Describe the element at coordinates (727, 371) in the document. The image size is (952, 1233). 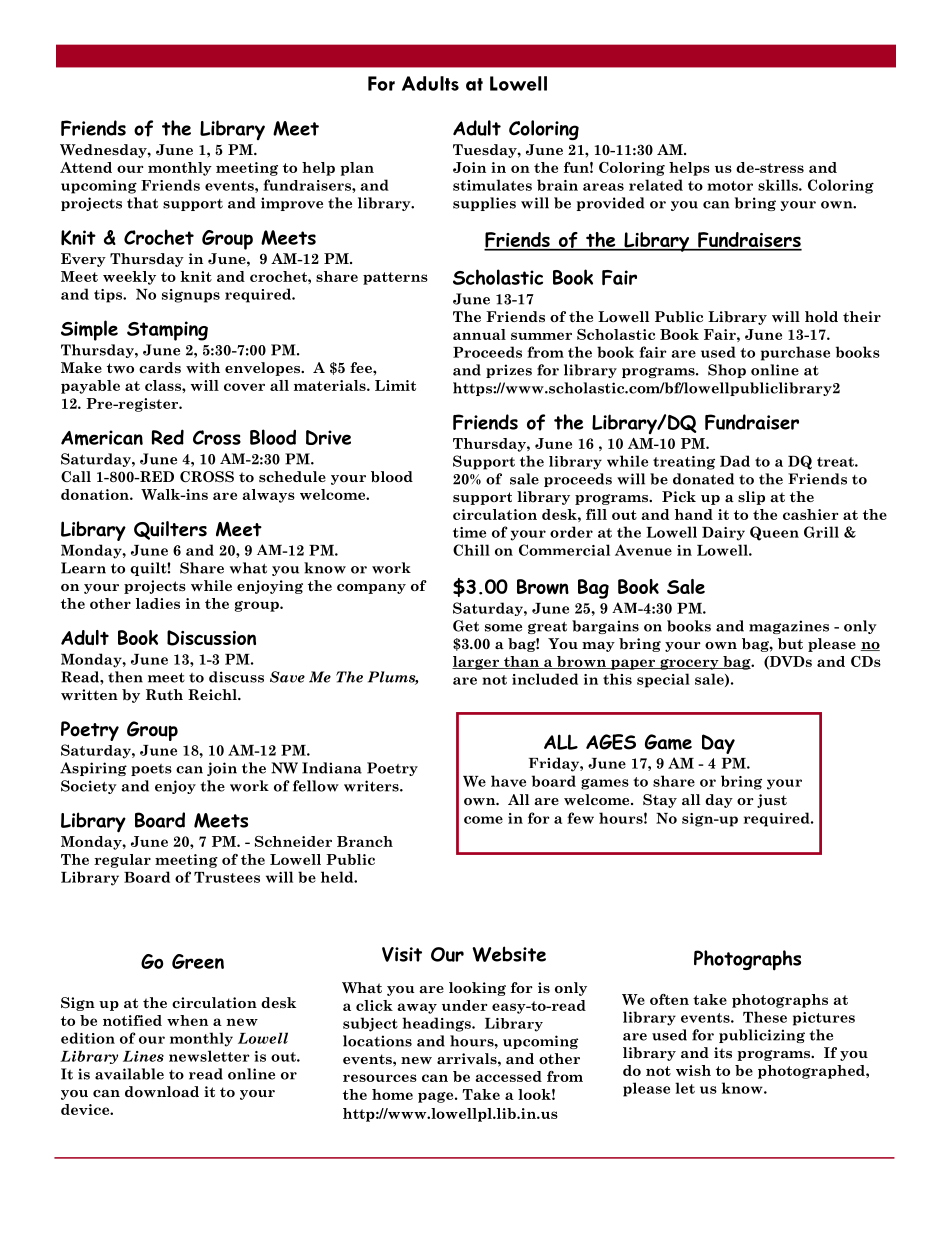
I see `Shop` at that location.
